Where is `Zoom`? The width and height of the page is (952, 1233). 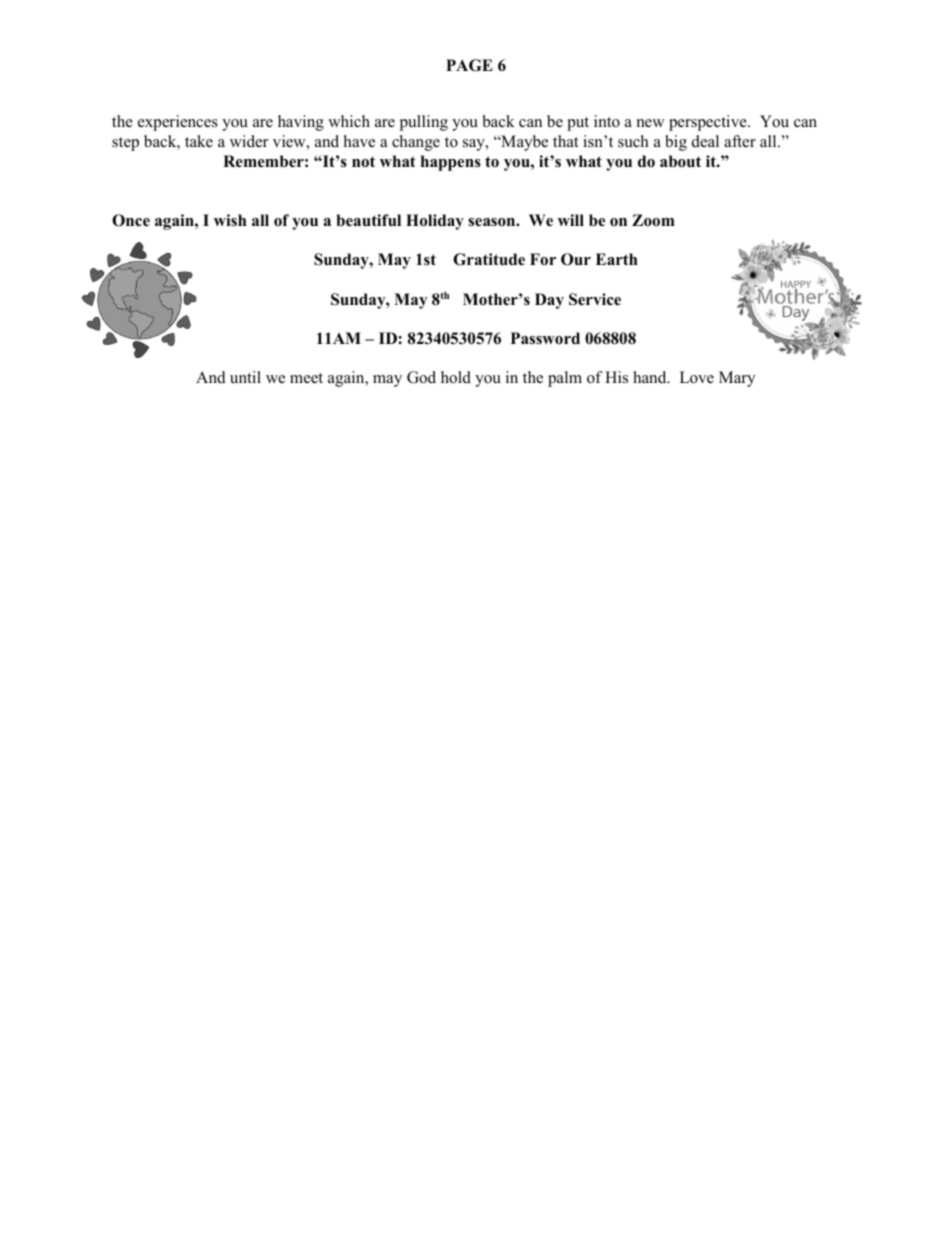 Zoom is located at coordinates (653, 220).
